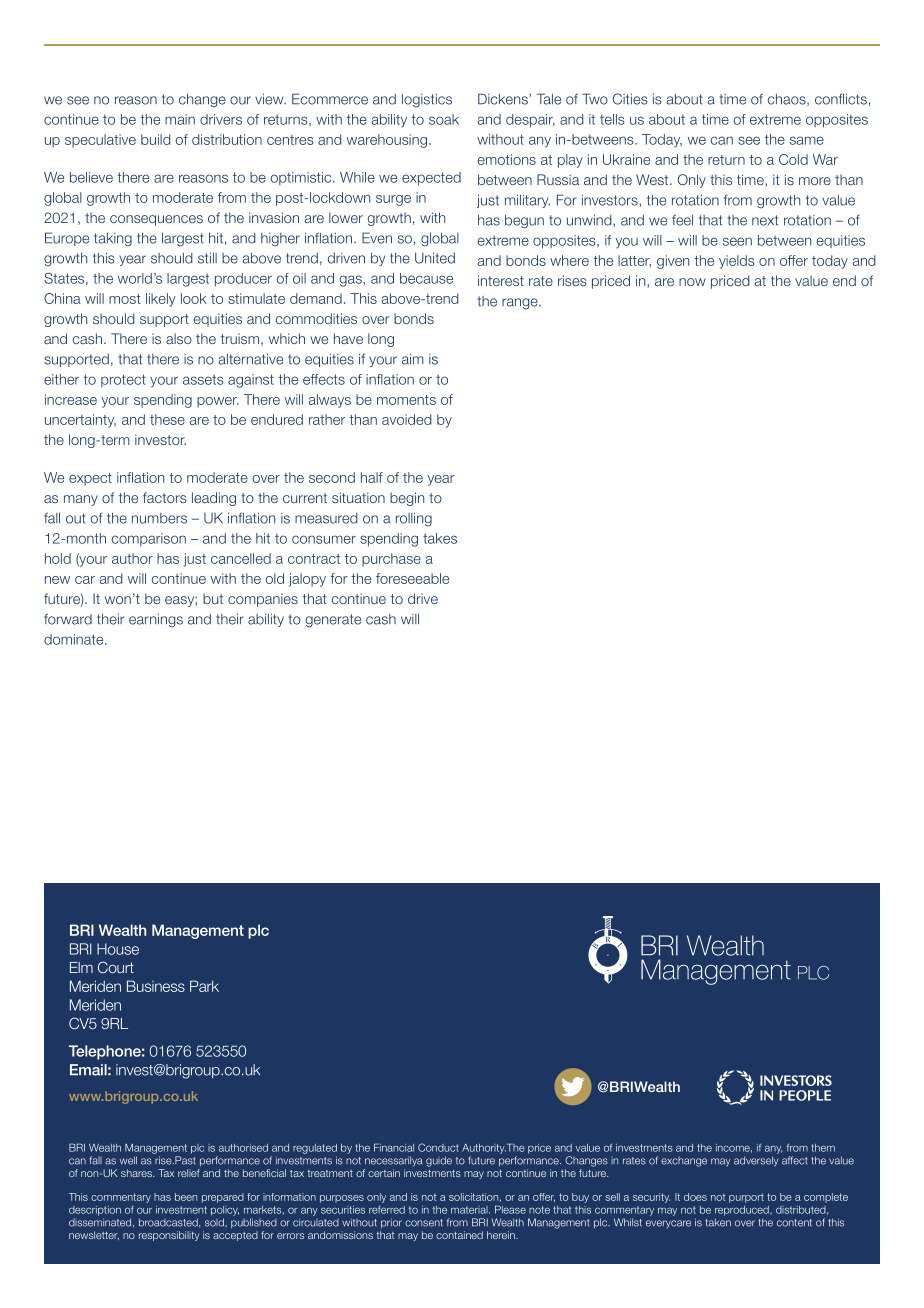 This screenshot has height=1308, width=924. What do you see at coordinates (156, 139) in the screenshot?
I see `build` at bounding box center [156, 139].
